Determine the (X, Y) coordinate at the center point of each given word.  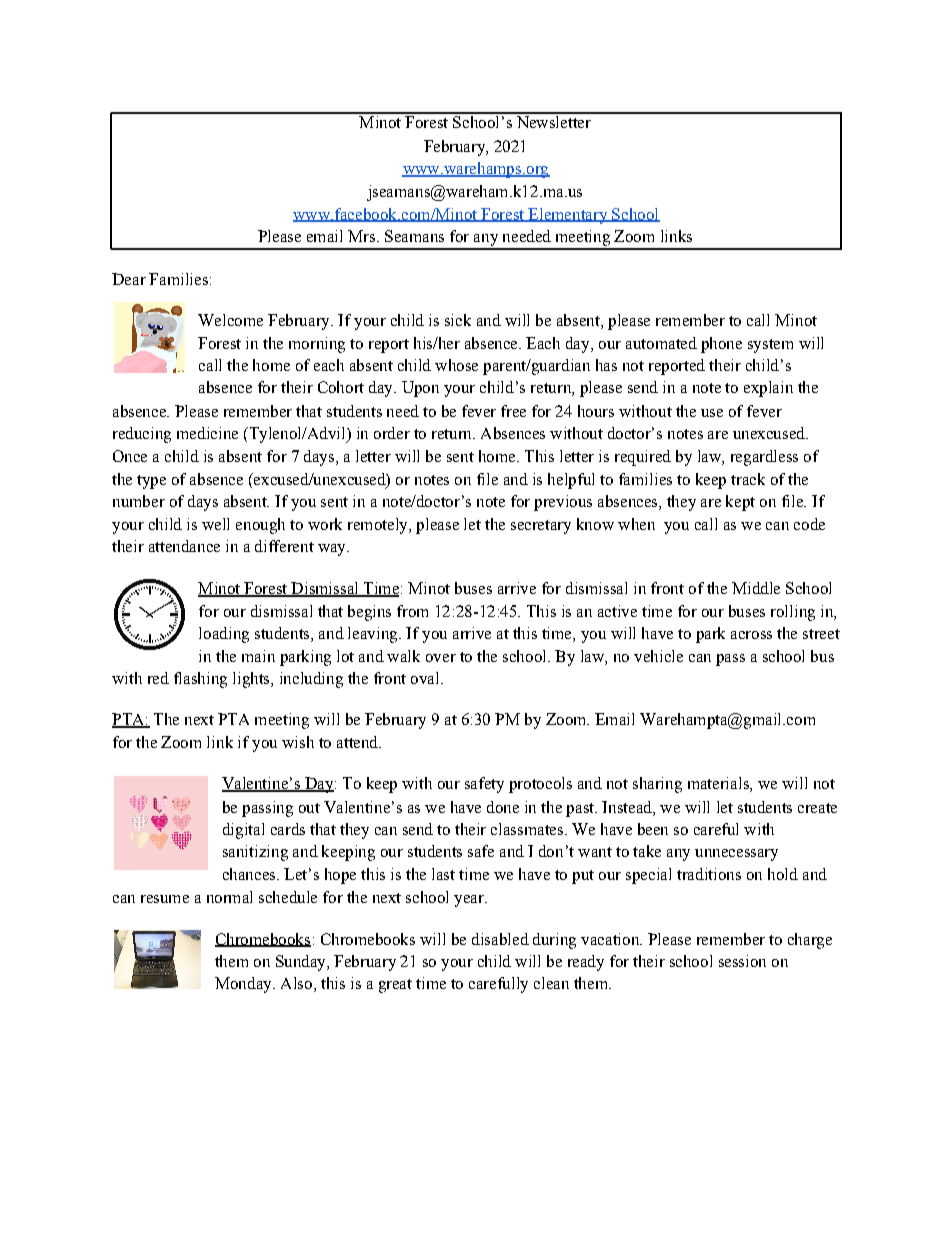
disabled (500, 939)
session (742, 961)
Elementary (568, 216)
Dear (129, 279)
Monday (244, 985)
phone (721, 345)
